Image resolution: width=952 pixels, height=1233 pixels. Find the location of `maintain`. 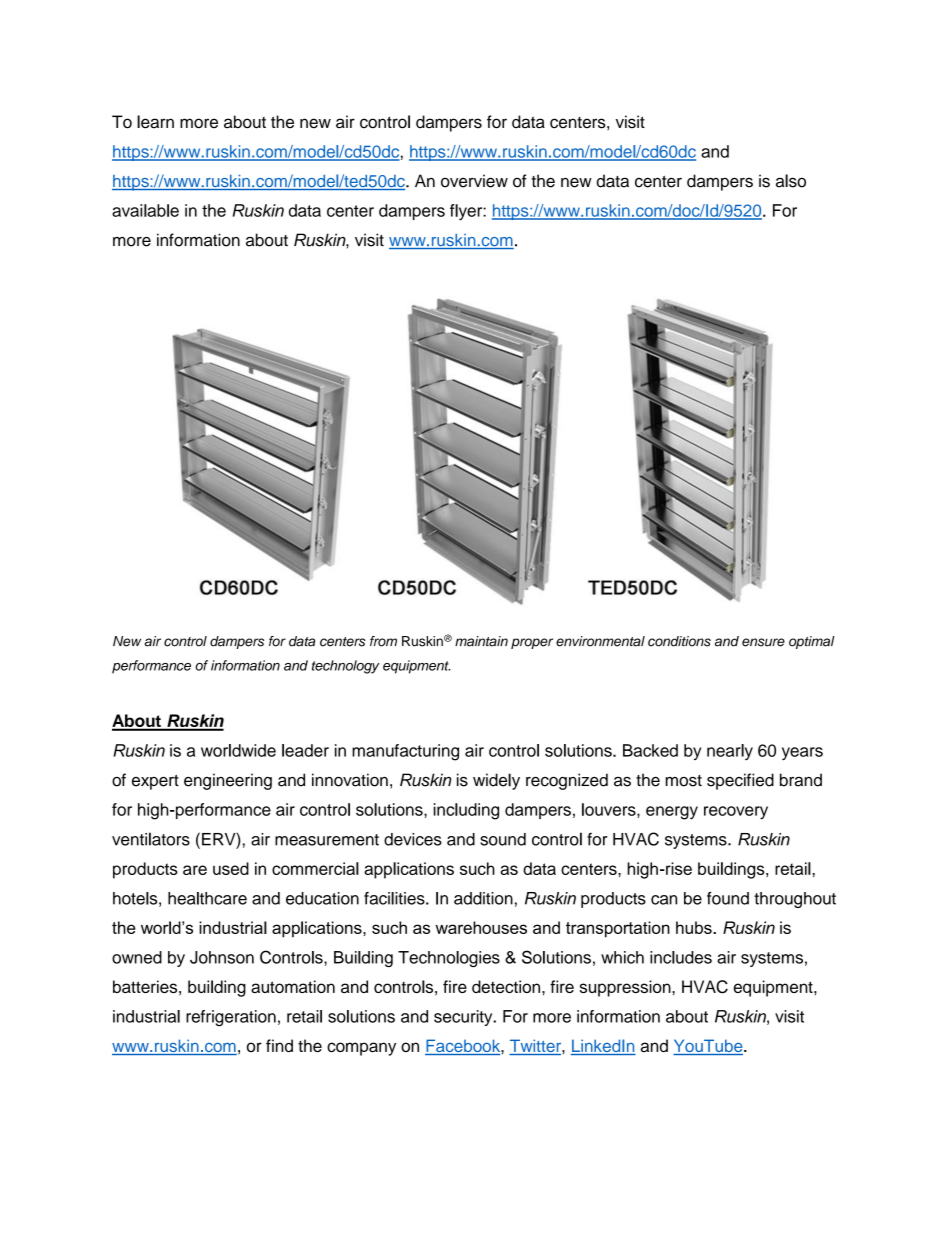

maintain is located at coordinates (481, 641).
